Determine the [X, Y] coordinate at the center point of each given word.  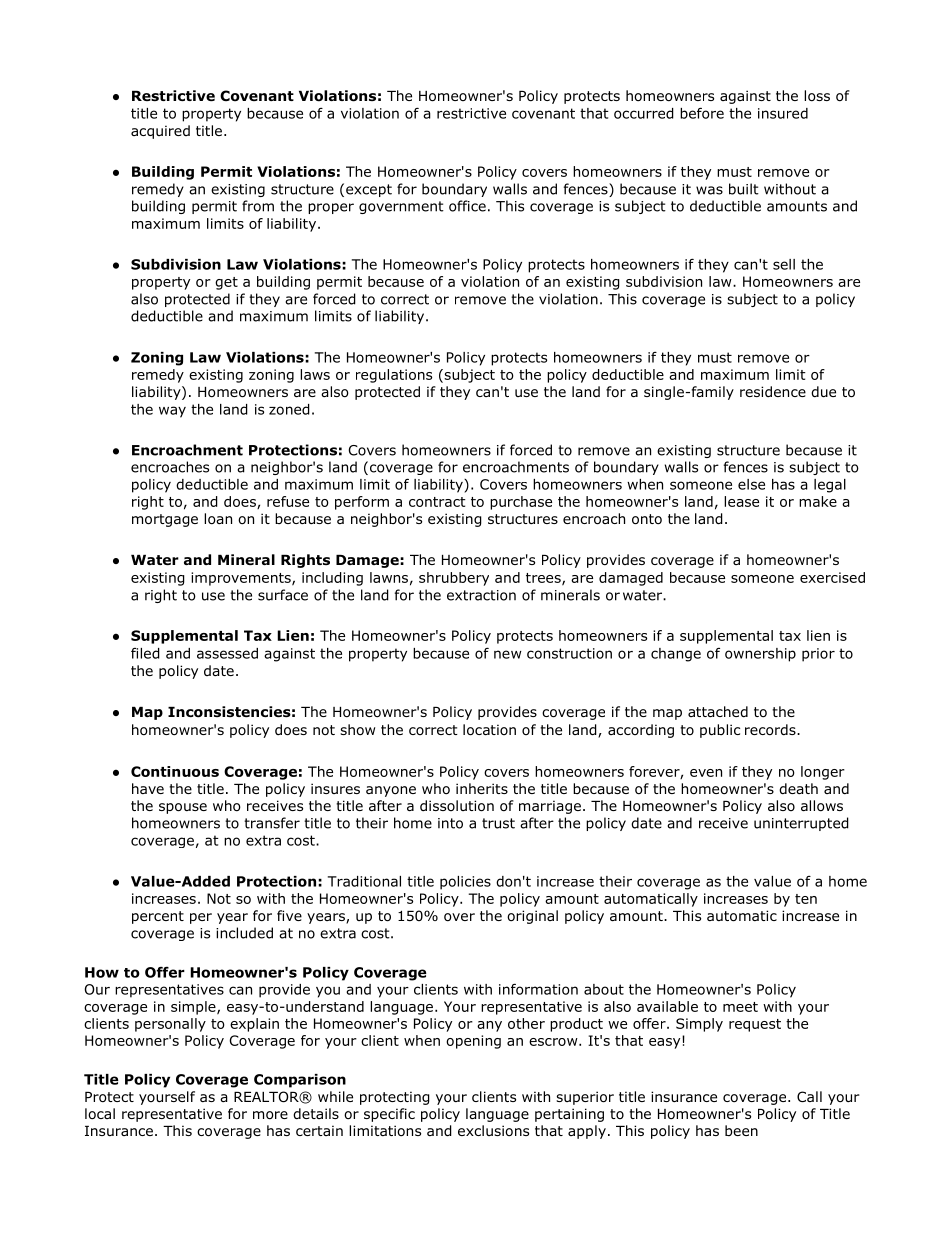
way [172, 412]
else [751, 484]
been [741, 1130]
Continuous [175, 771]
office [467, 206]
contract [437, 502]
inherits [482, 788]
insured [783, 113]
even [706, 773]
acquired [160, 132]
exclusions [493, 1131]
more [270, 1115]
